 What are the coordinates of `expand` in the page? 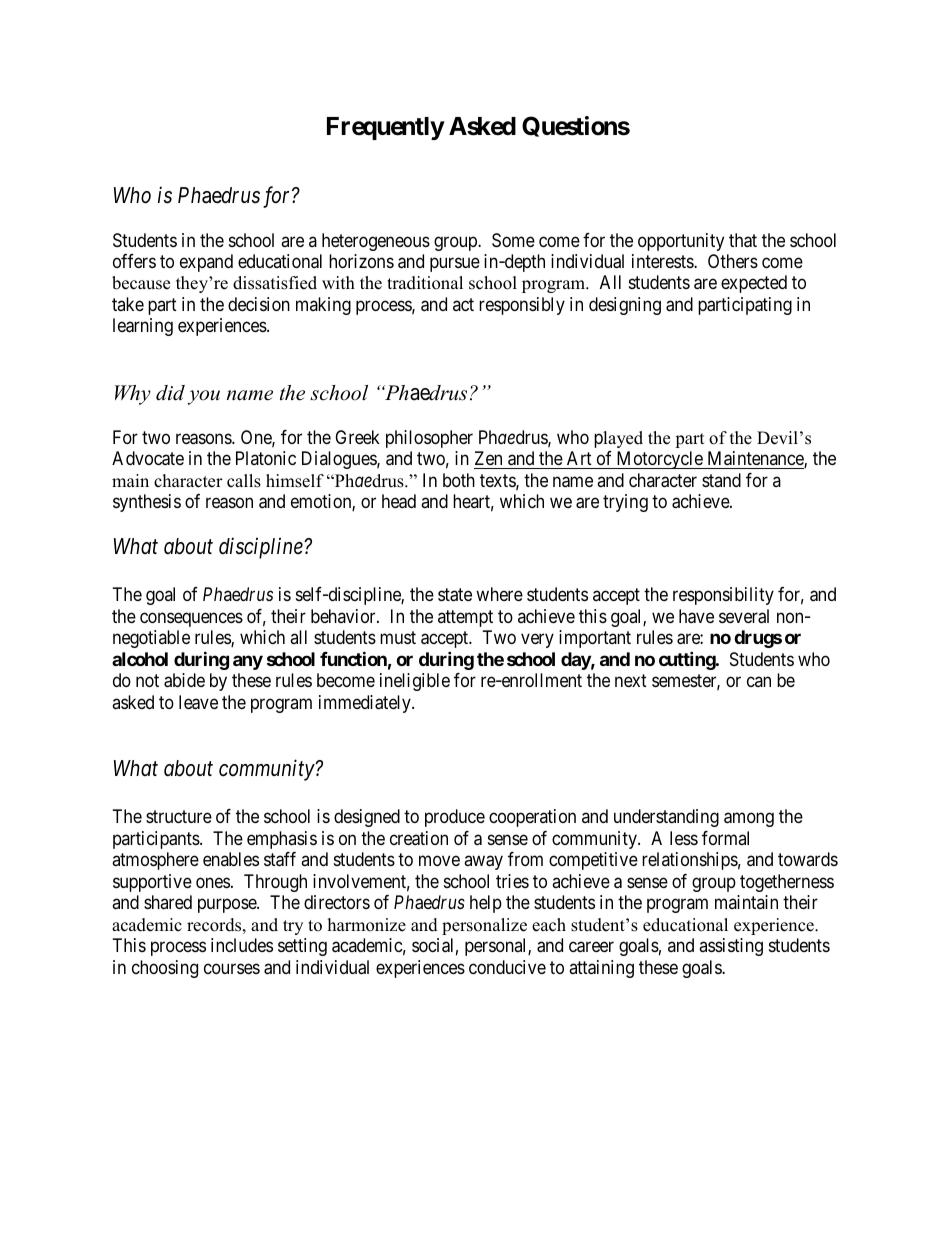 It's located at (206, 263).
